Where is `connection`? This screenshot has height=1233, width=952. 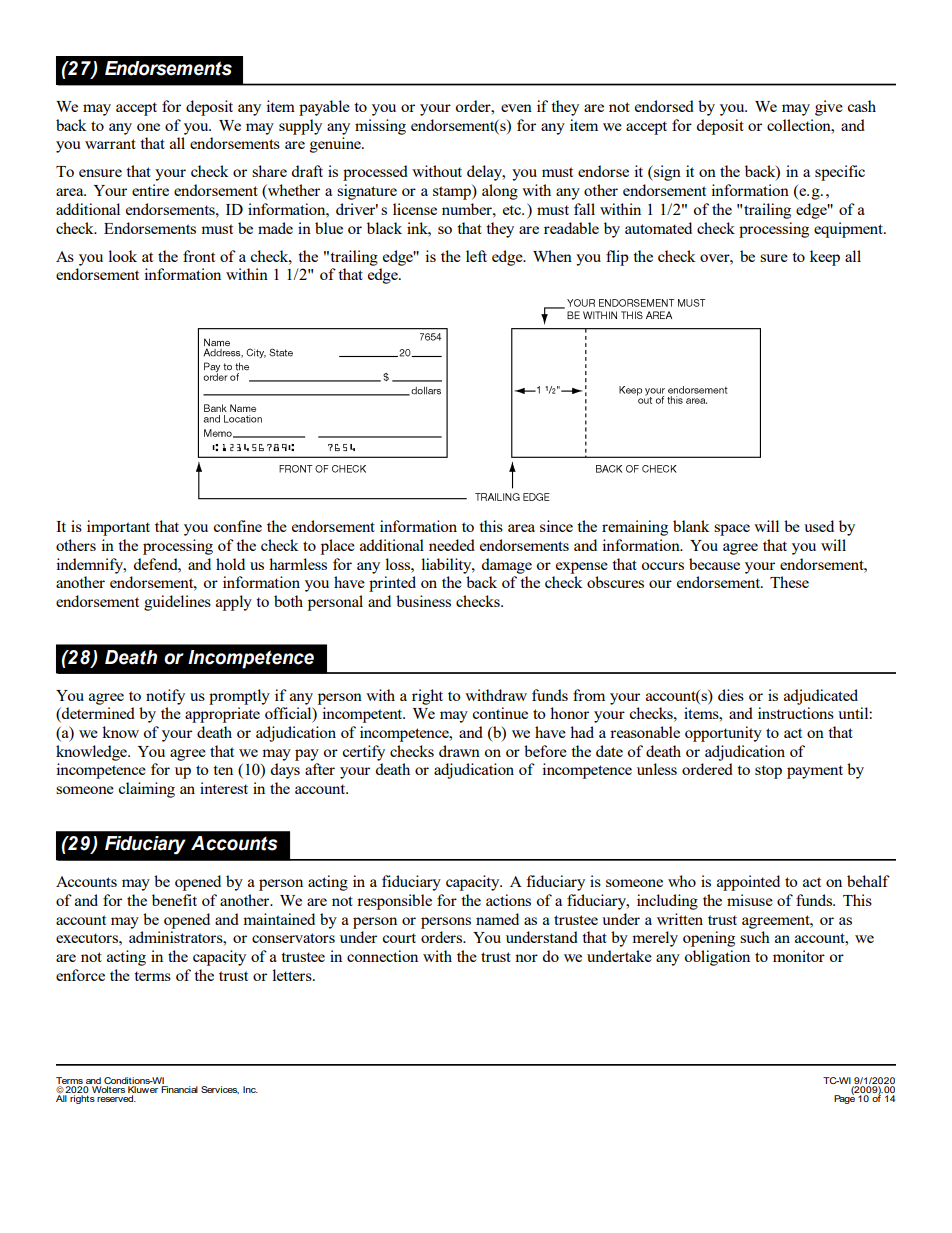
connection is located at coordinates (382, 956).
